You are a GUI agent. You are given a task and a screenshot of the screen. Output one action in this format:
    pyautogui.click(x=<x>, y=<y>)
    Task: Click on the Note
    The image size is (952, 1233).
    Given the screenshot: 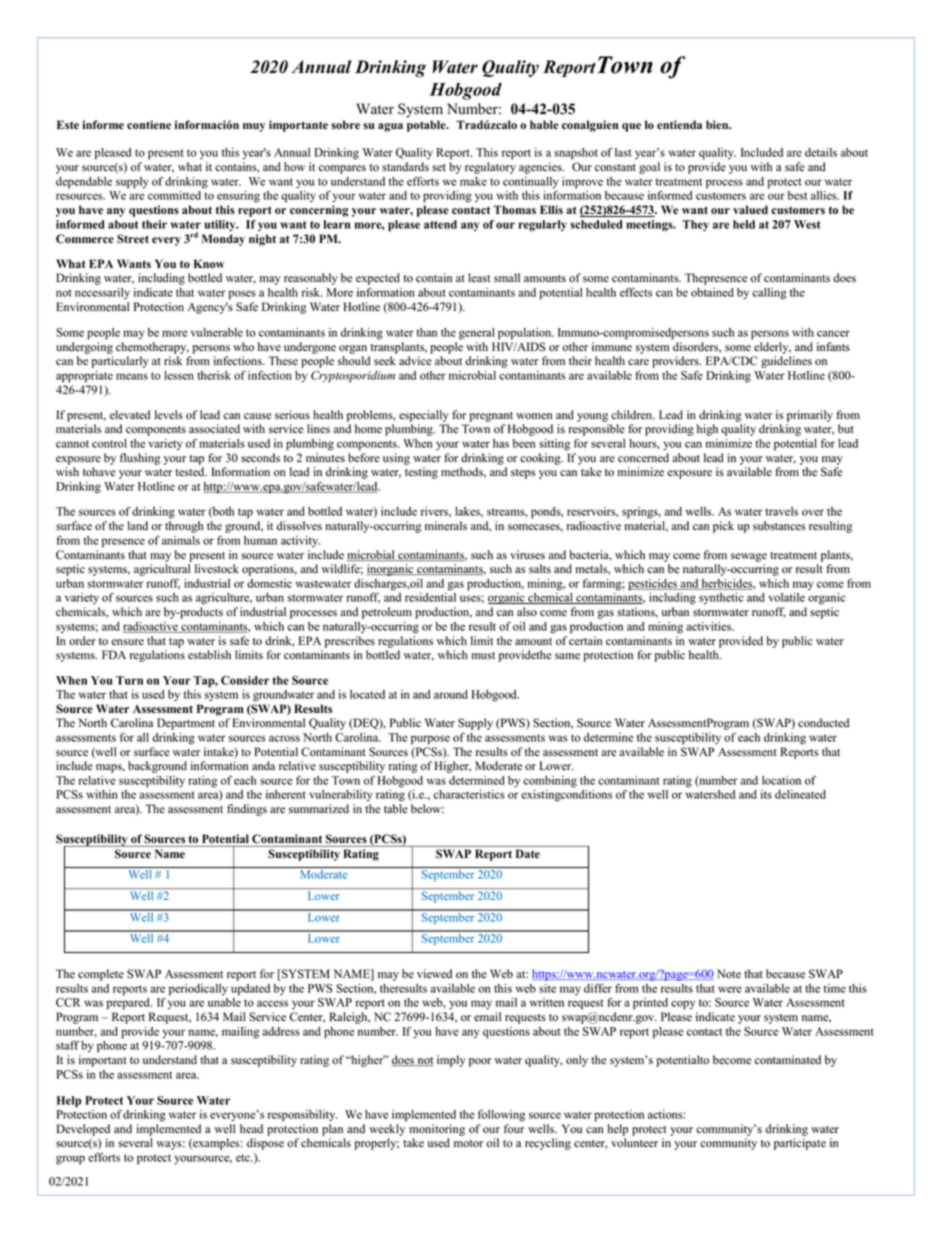 What is the action you would take?
    pyautogui.click(x=729, y=974)
